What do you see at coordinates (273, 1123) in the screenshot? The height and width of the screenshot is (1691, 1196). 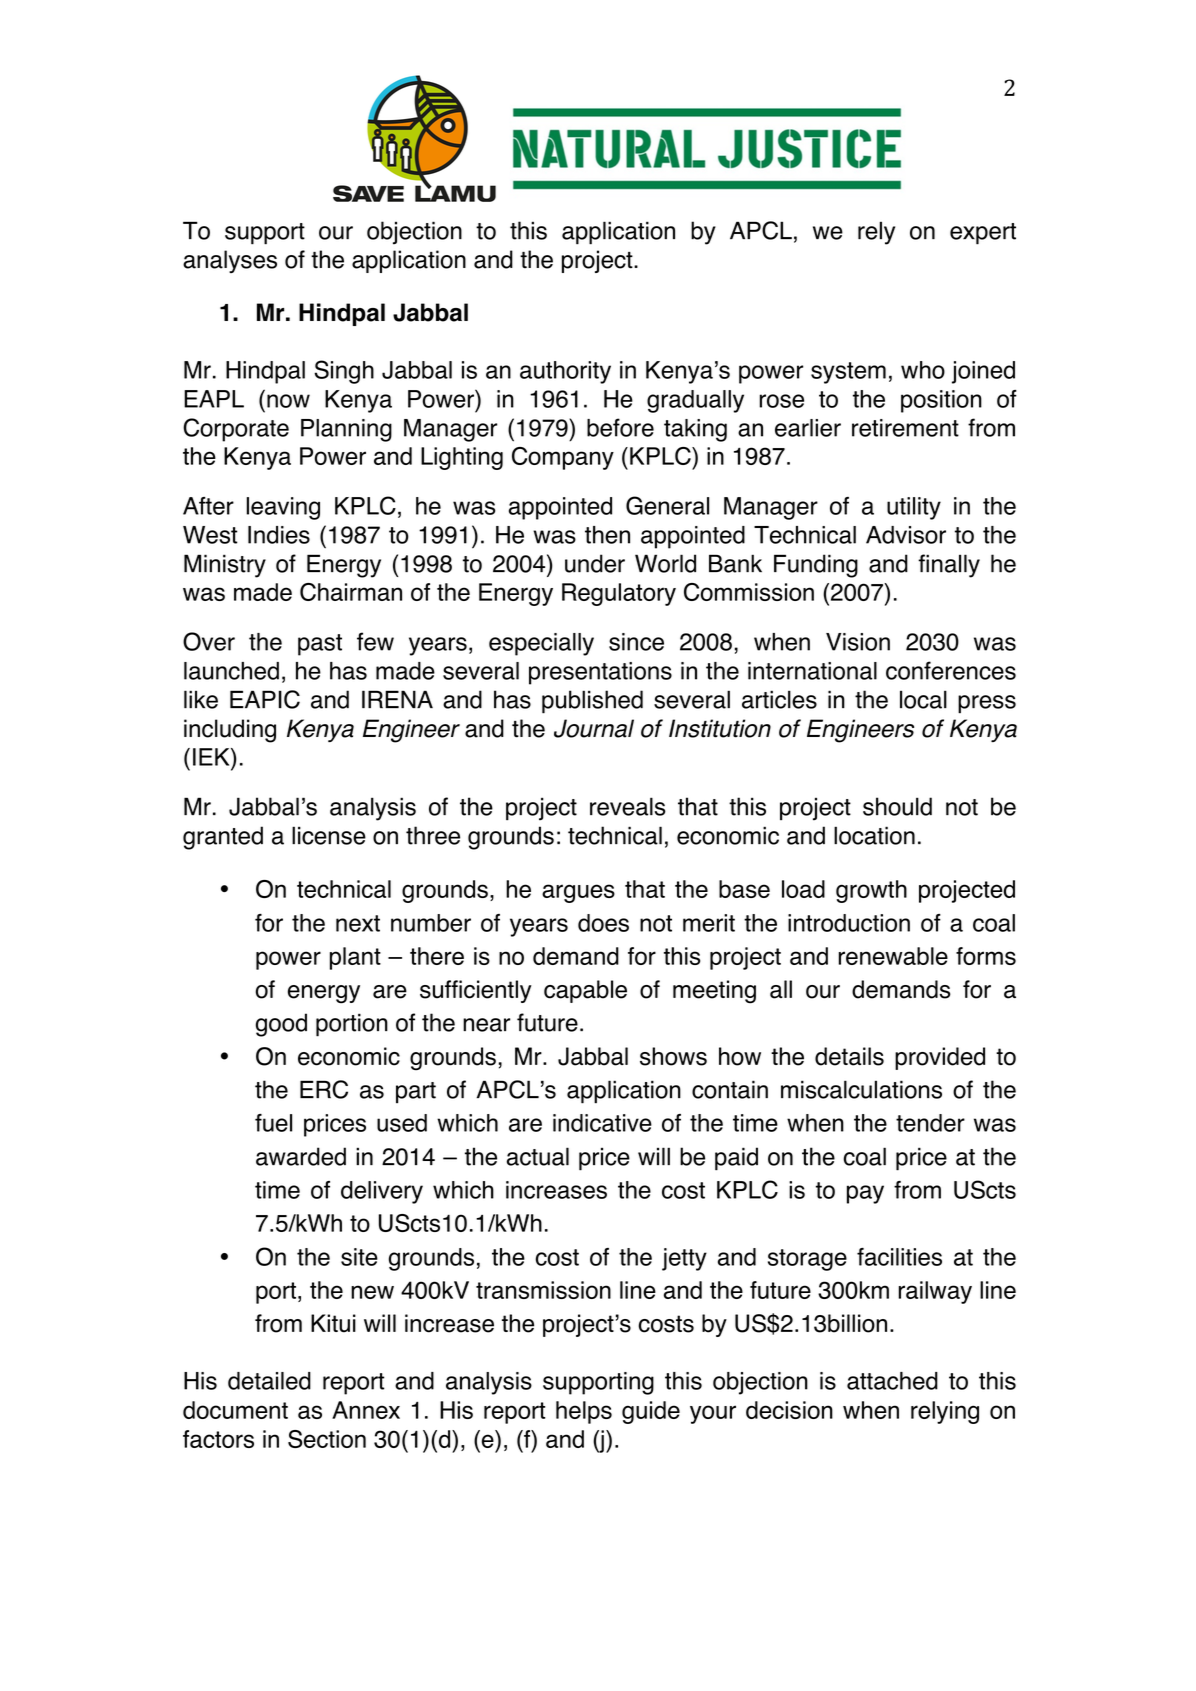 I see `fuel` at bounding box center [273, 1123].
